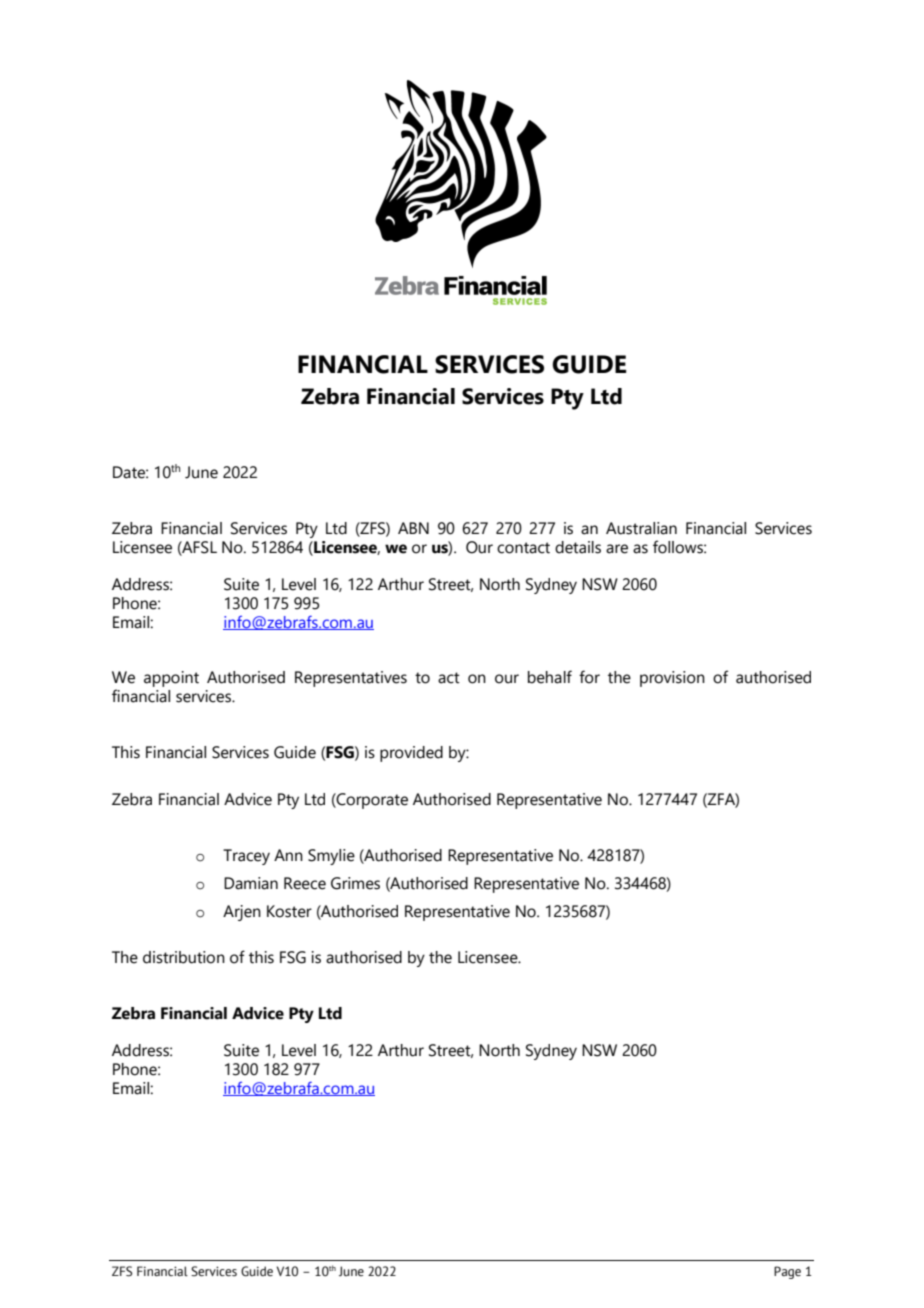 The height and width of the screenshot is (1308, 924). What do you see at coordinates (251, 883) in the screenshot?
I see `Damian` at bounding box center [251, 883].
